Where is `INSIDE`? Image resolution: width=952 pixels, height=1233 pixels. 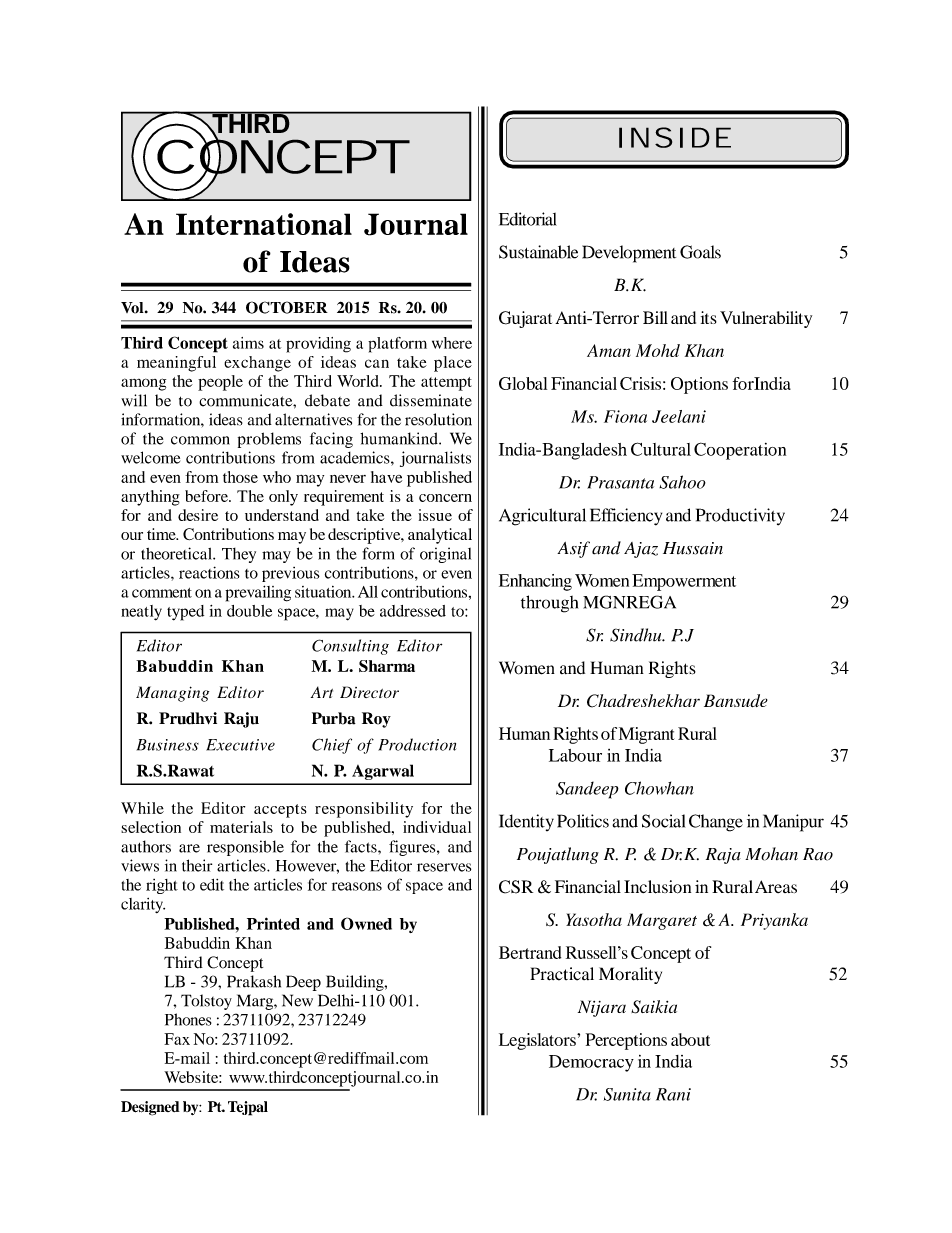
INSIDE is located at coordinates (675, 137).
